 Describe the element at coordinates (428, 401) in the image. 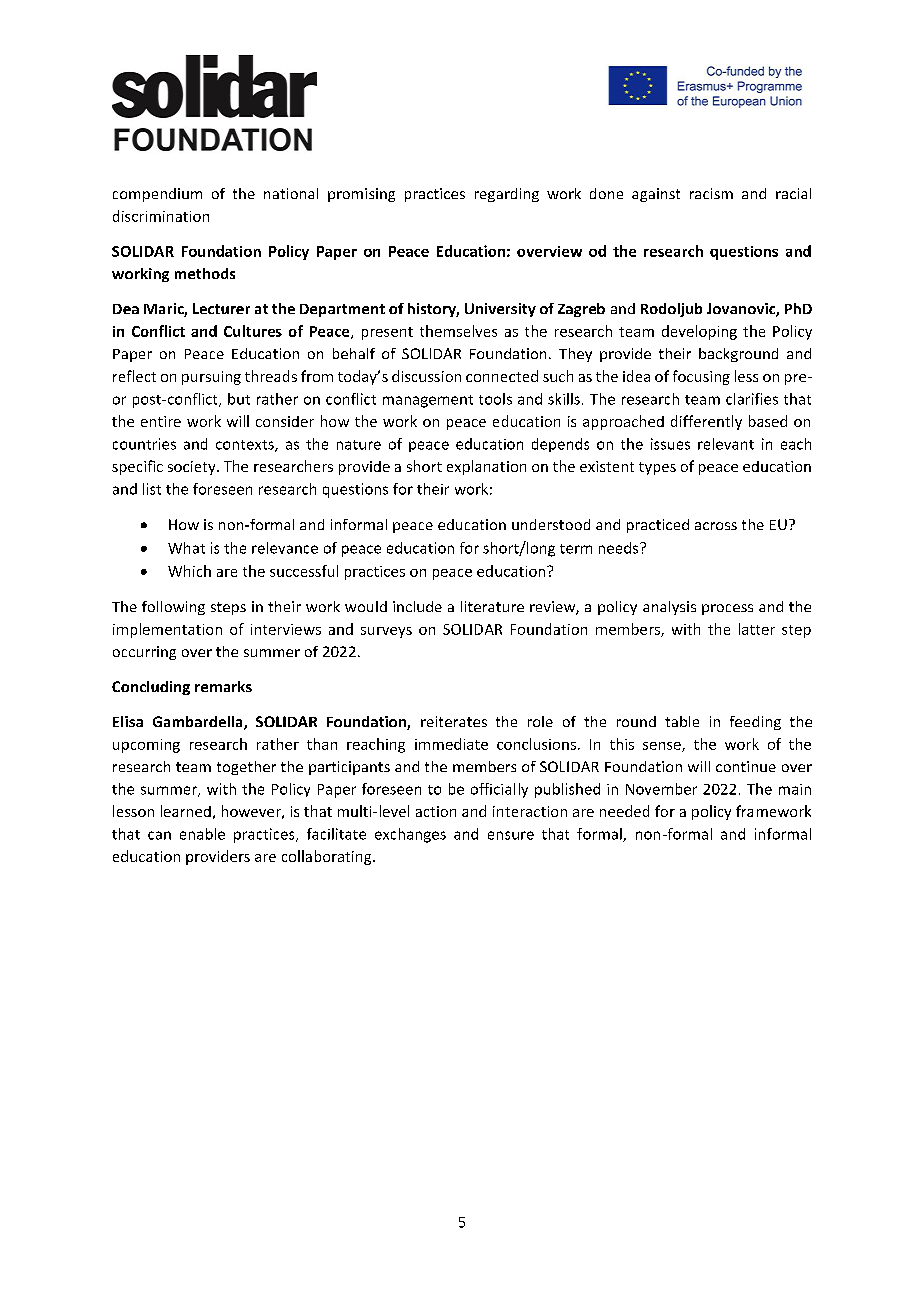

I see `management` at that location.
